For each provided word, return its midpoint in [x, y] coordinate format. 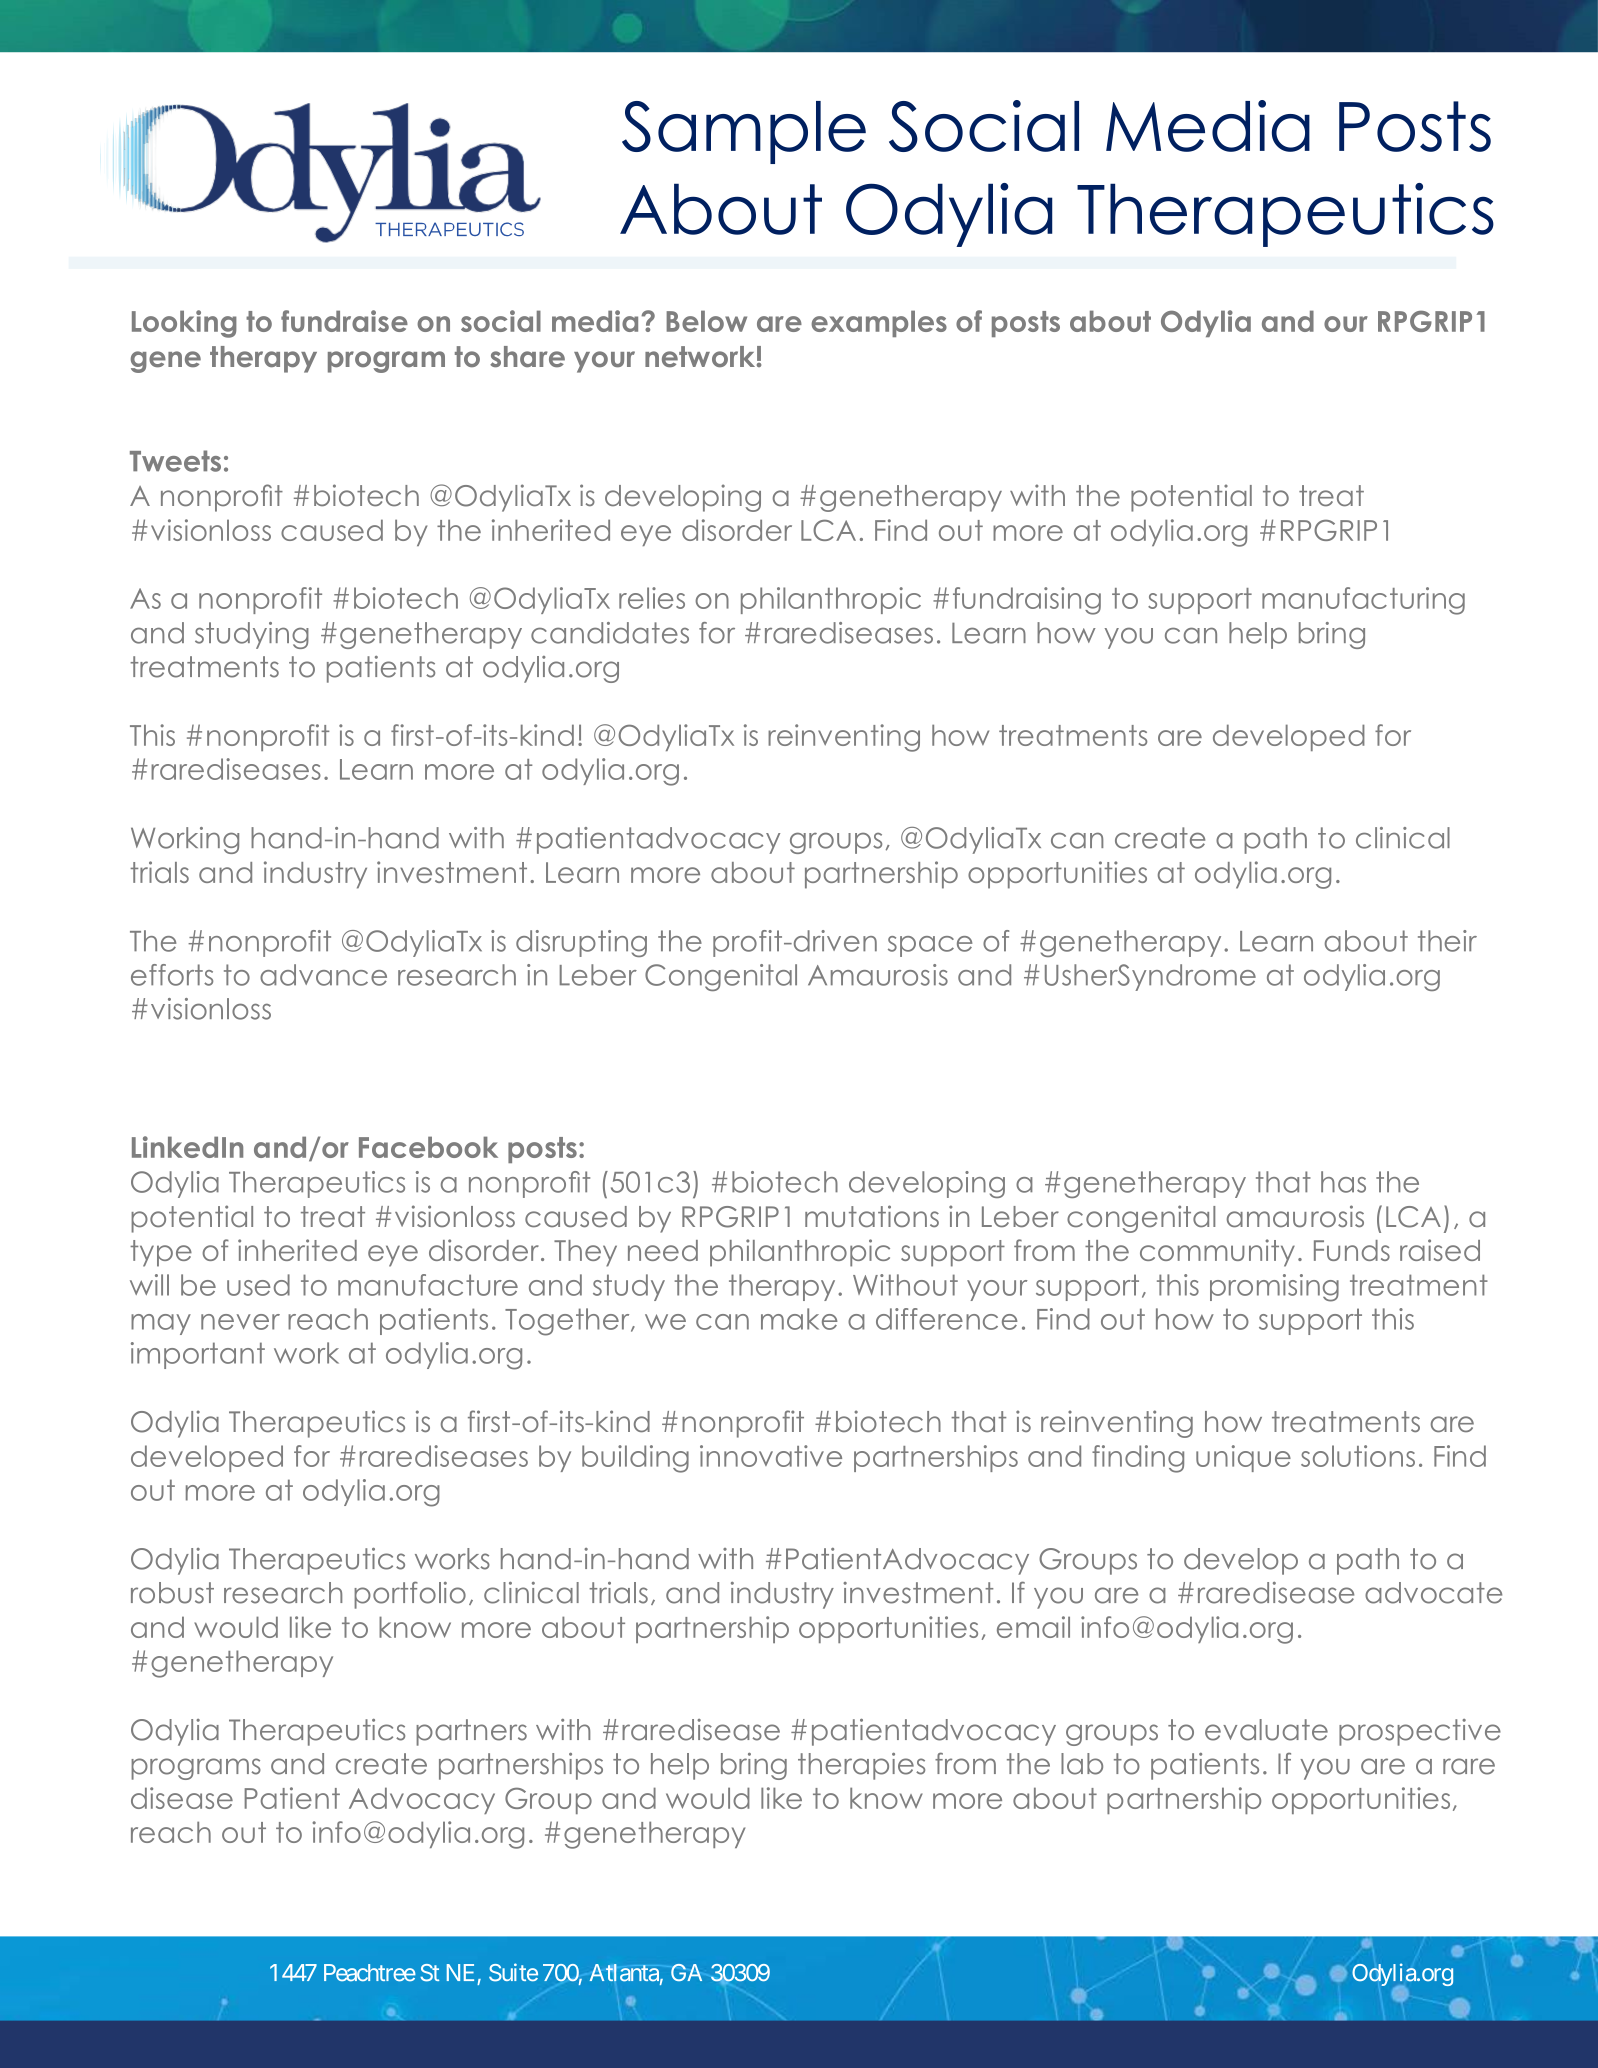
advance [323, 975]
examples [879, 323]
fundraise [344, 321]
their [1447, 941]
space [930, 946]
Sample [744, 132]
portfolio [410, 1595]
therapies [861, 1766]
